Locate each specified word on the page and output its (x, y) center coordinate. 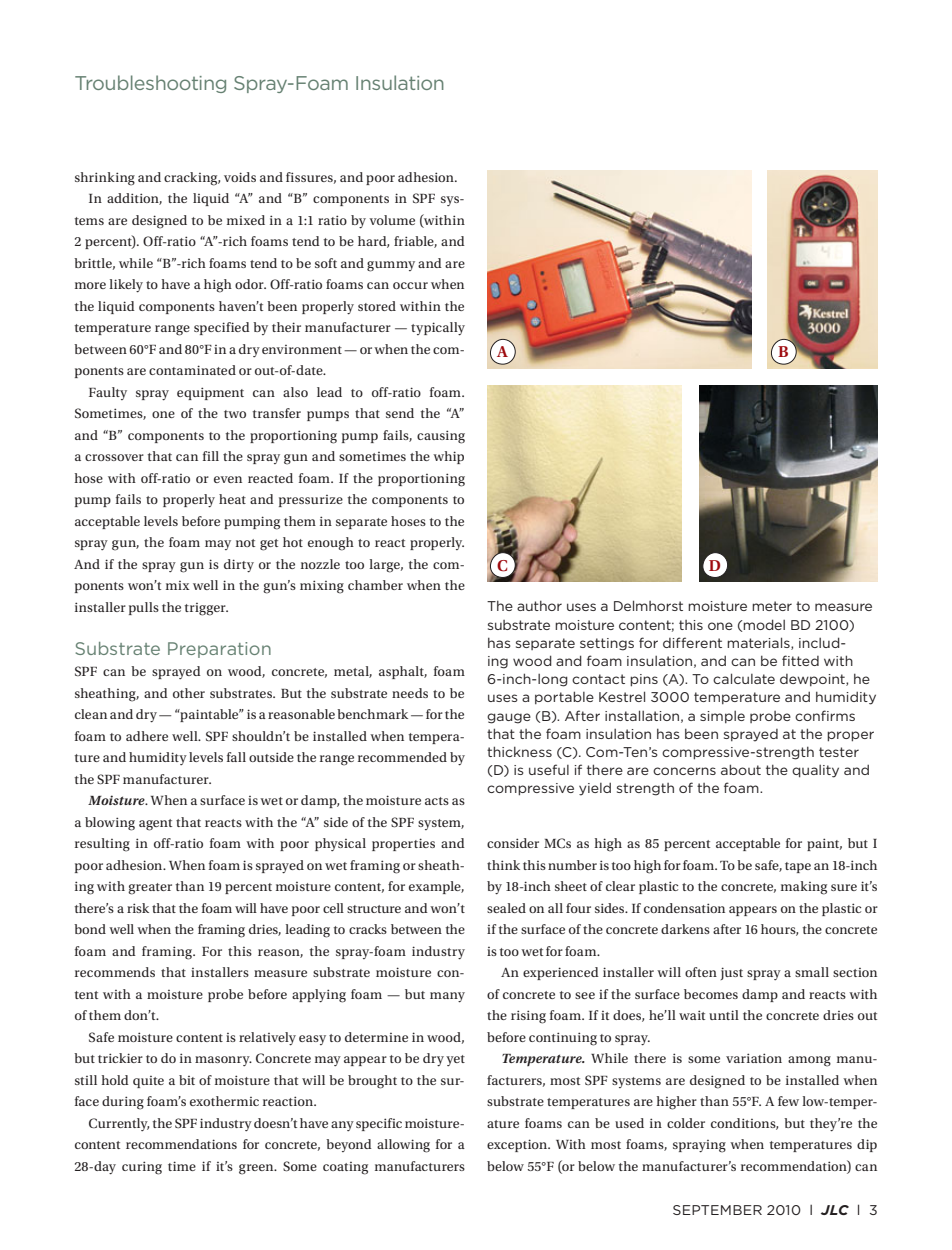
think (503, 865)
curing (142, 1168)
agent (155, 825)
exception (518, 1145)
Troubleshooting (150, 84)
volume (392, 220)
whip (448, 457)
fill (211, 456)
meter (772, 606)
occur (410, 285)
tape (798, 867)
